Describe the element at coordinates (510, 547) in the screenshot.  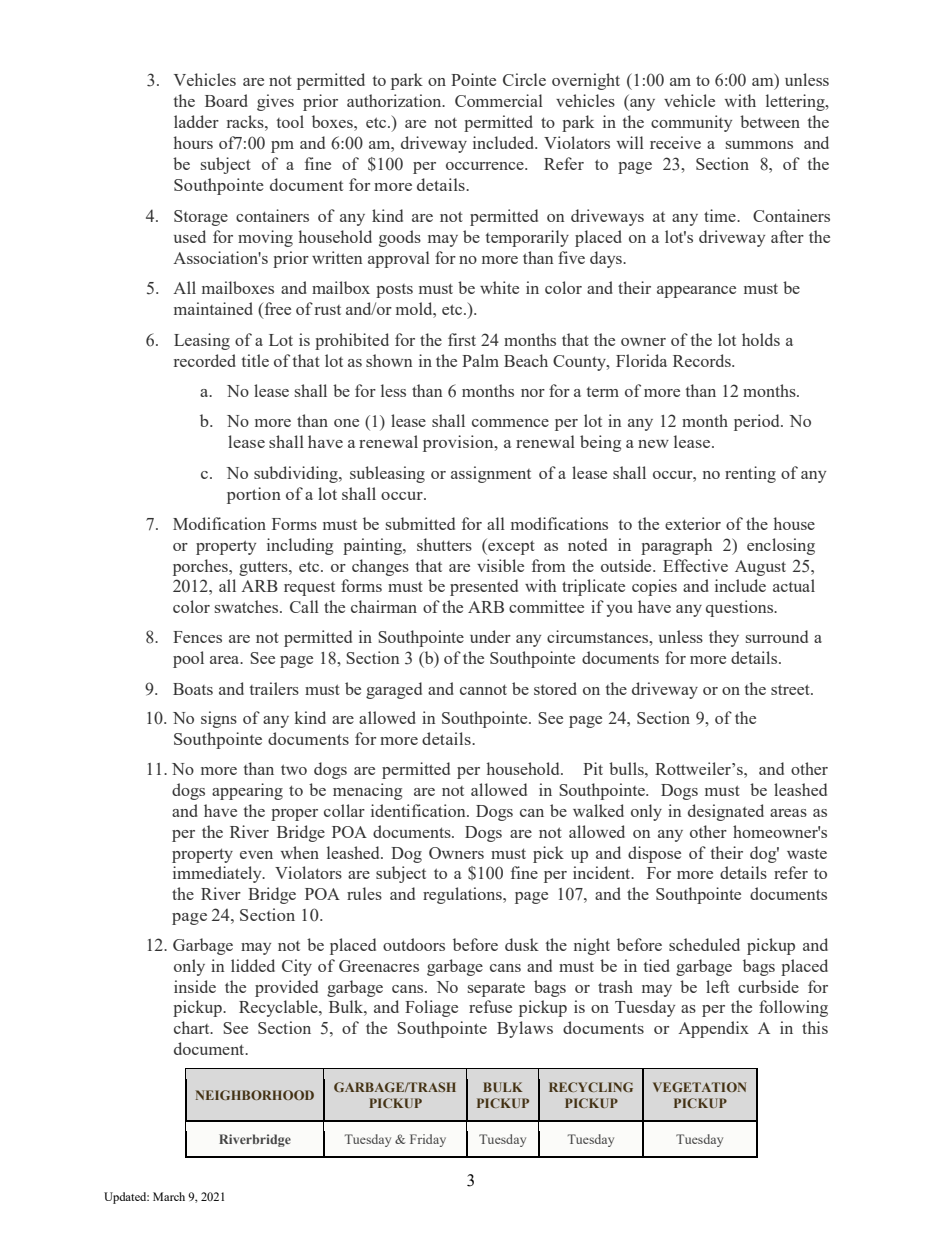
I see `except` at that location.
